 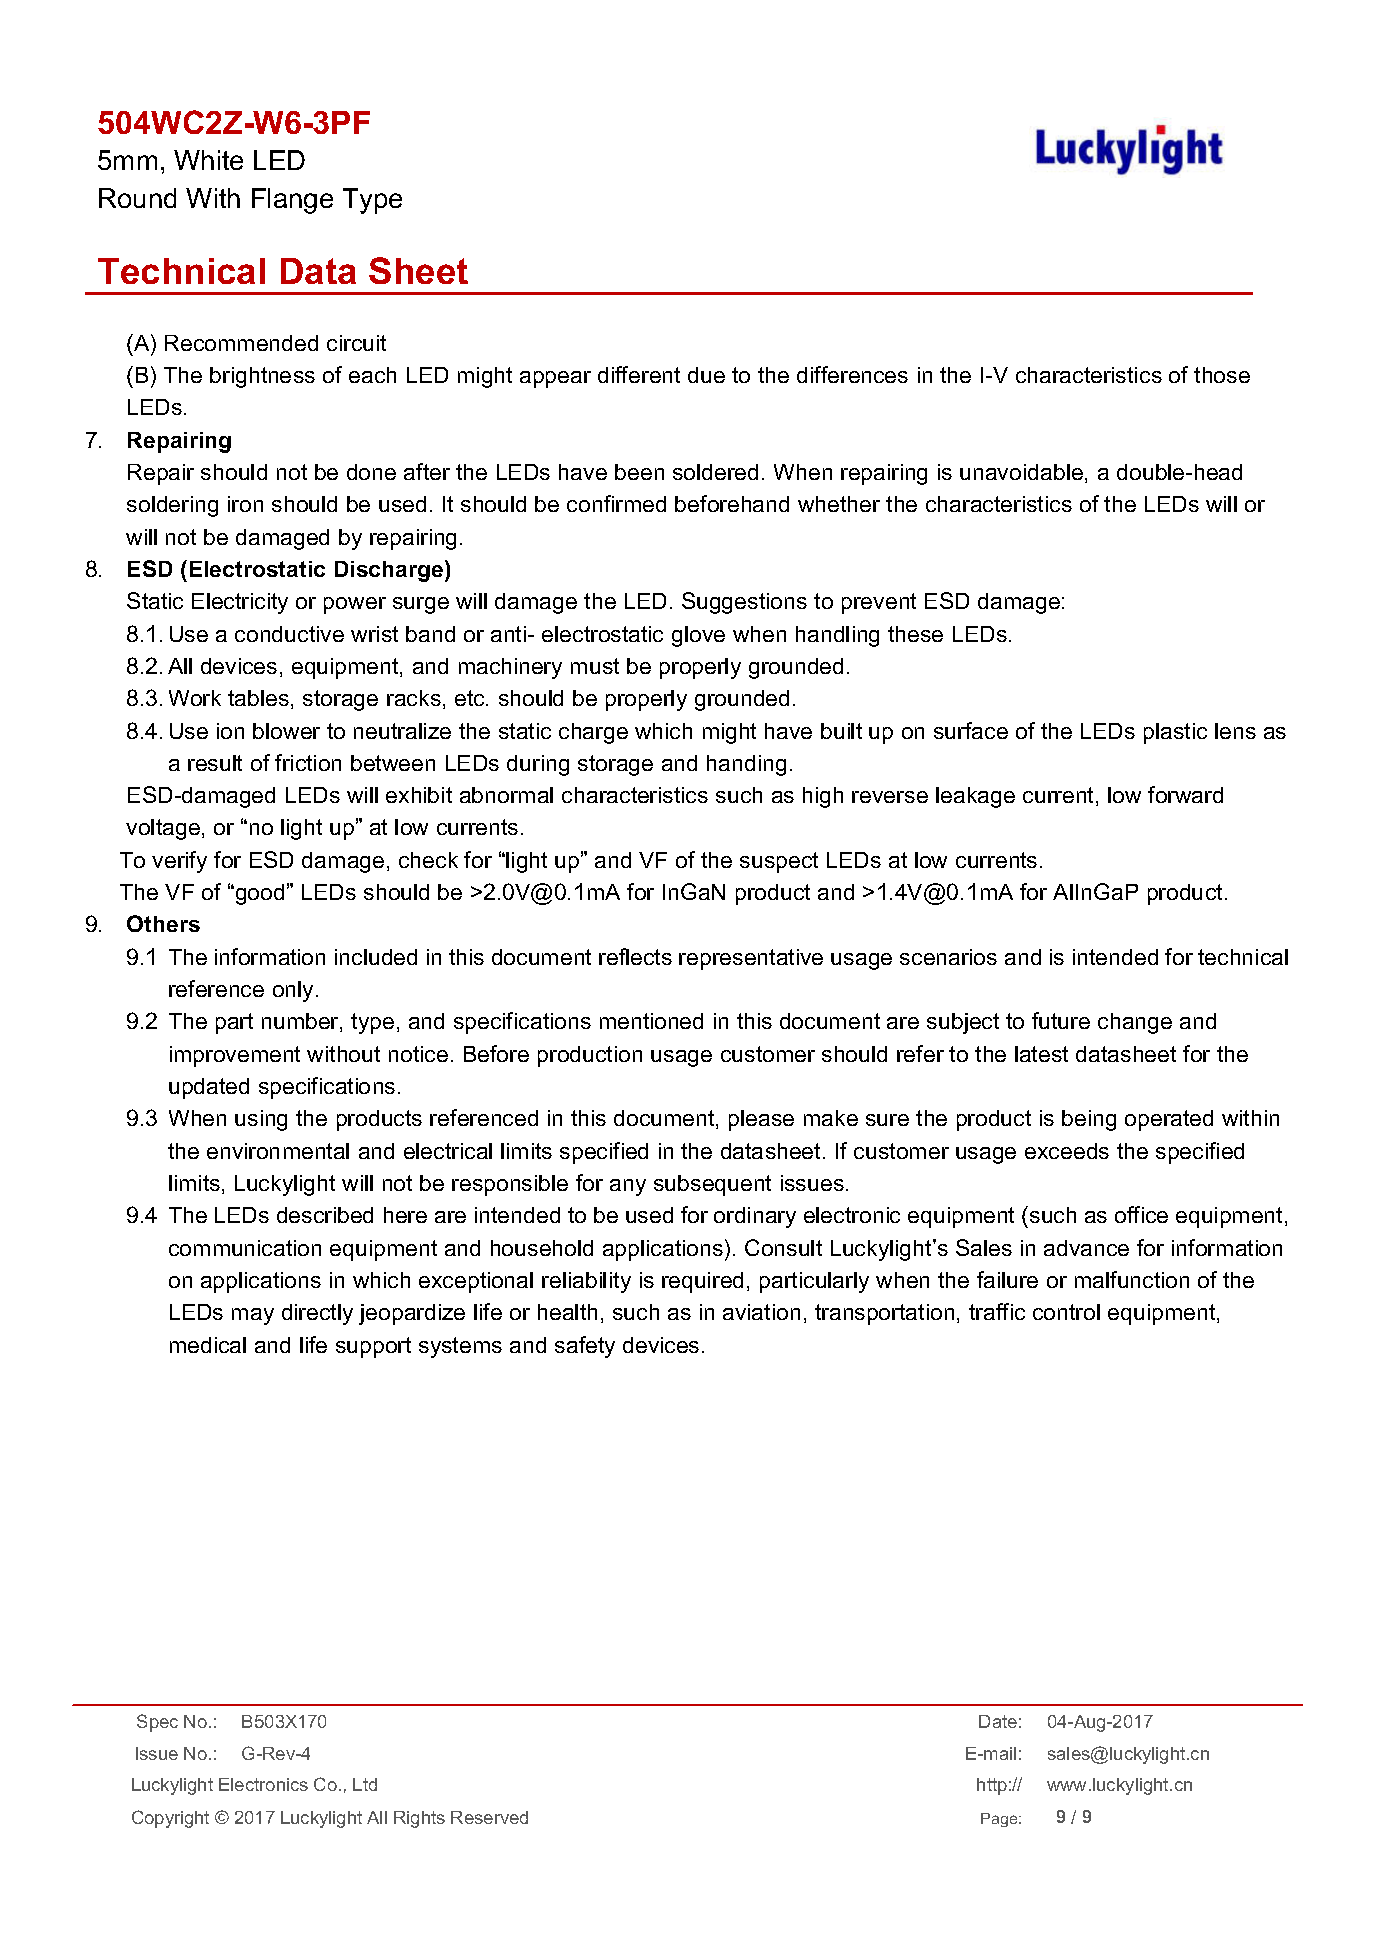 What do you see at coordinates (706, 375) in the image?
I see `due` at bounding box center [706, 375].
